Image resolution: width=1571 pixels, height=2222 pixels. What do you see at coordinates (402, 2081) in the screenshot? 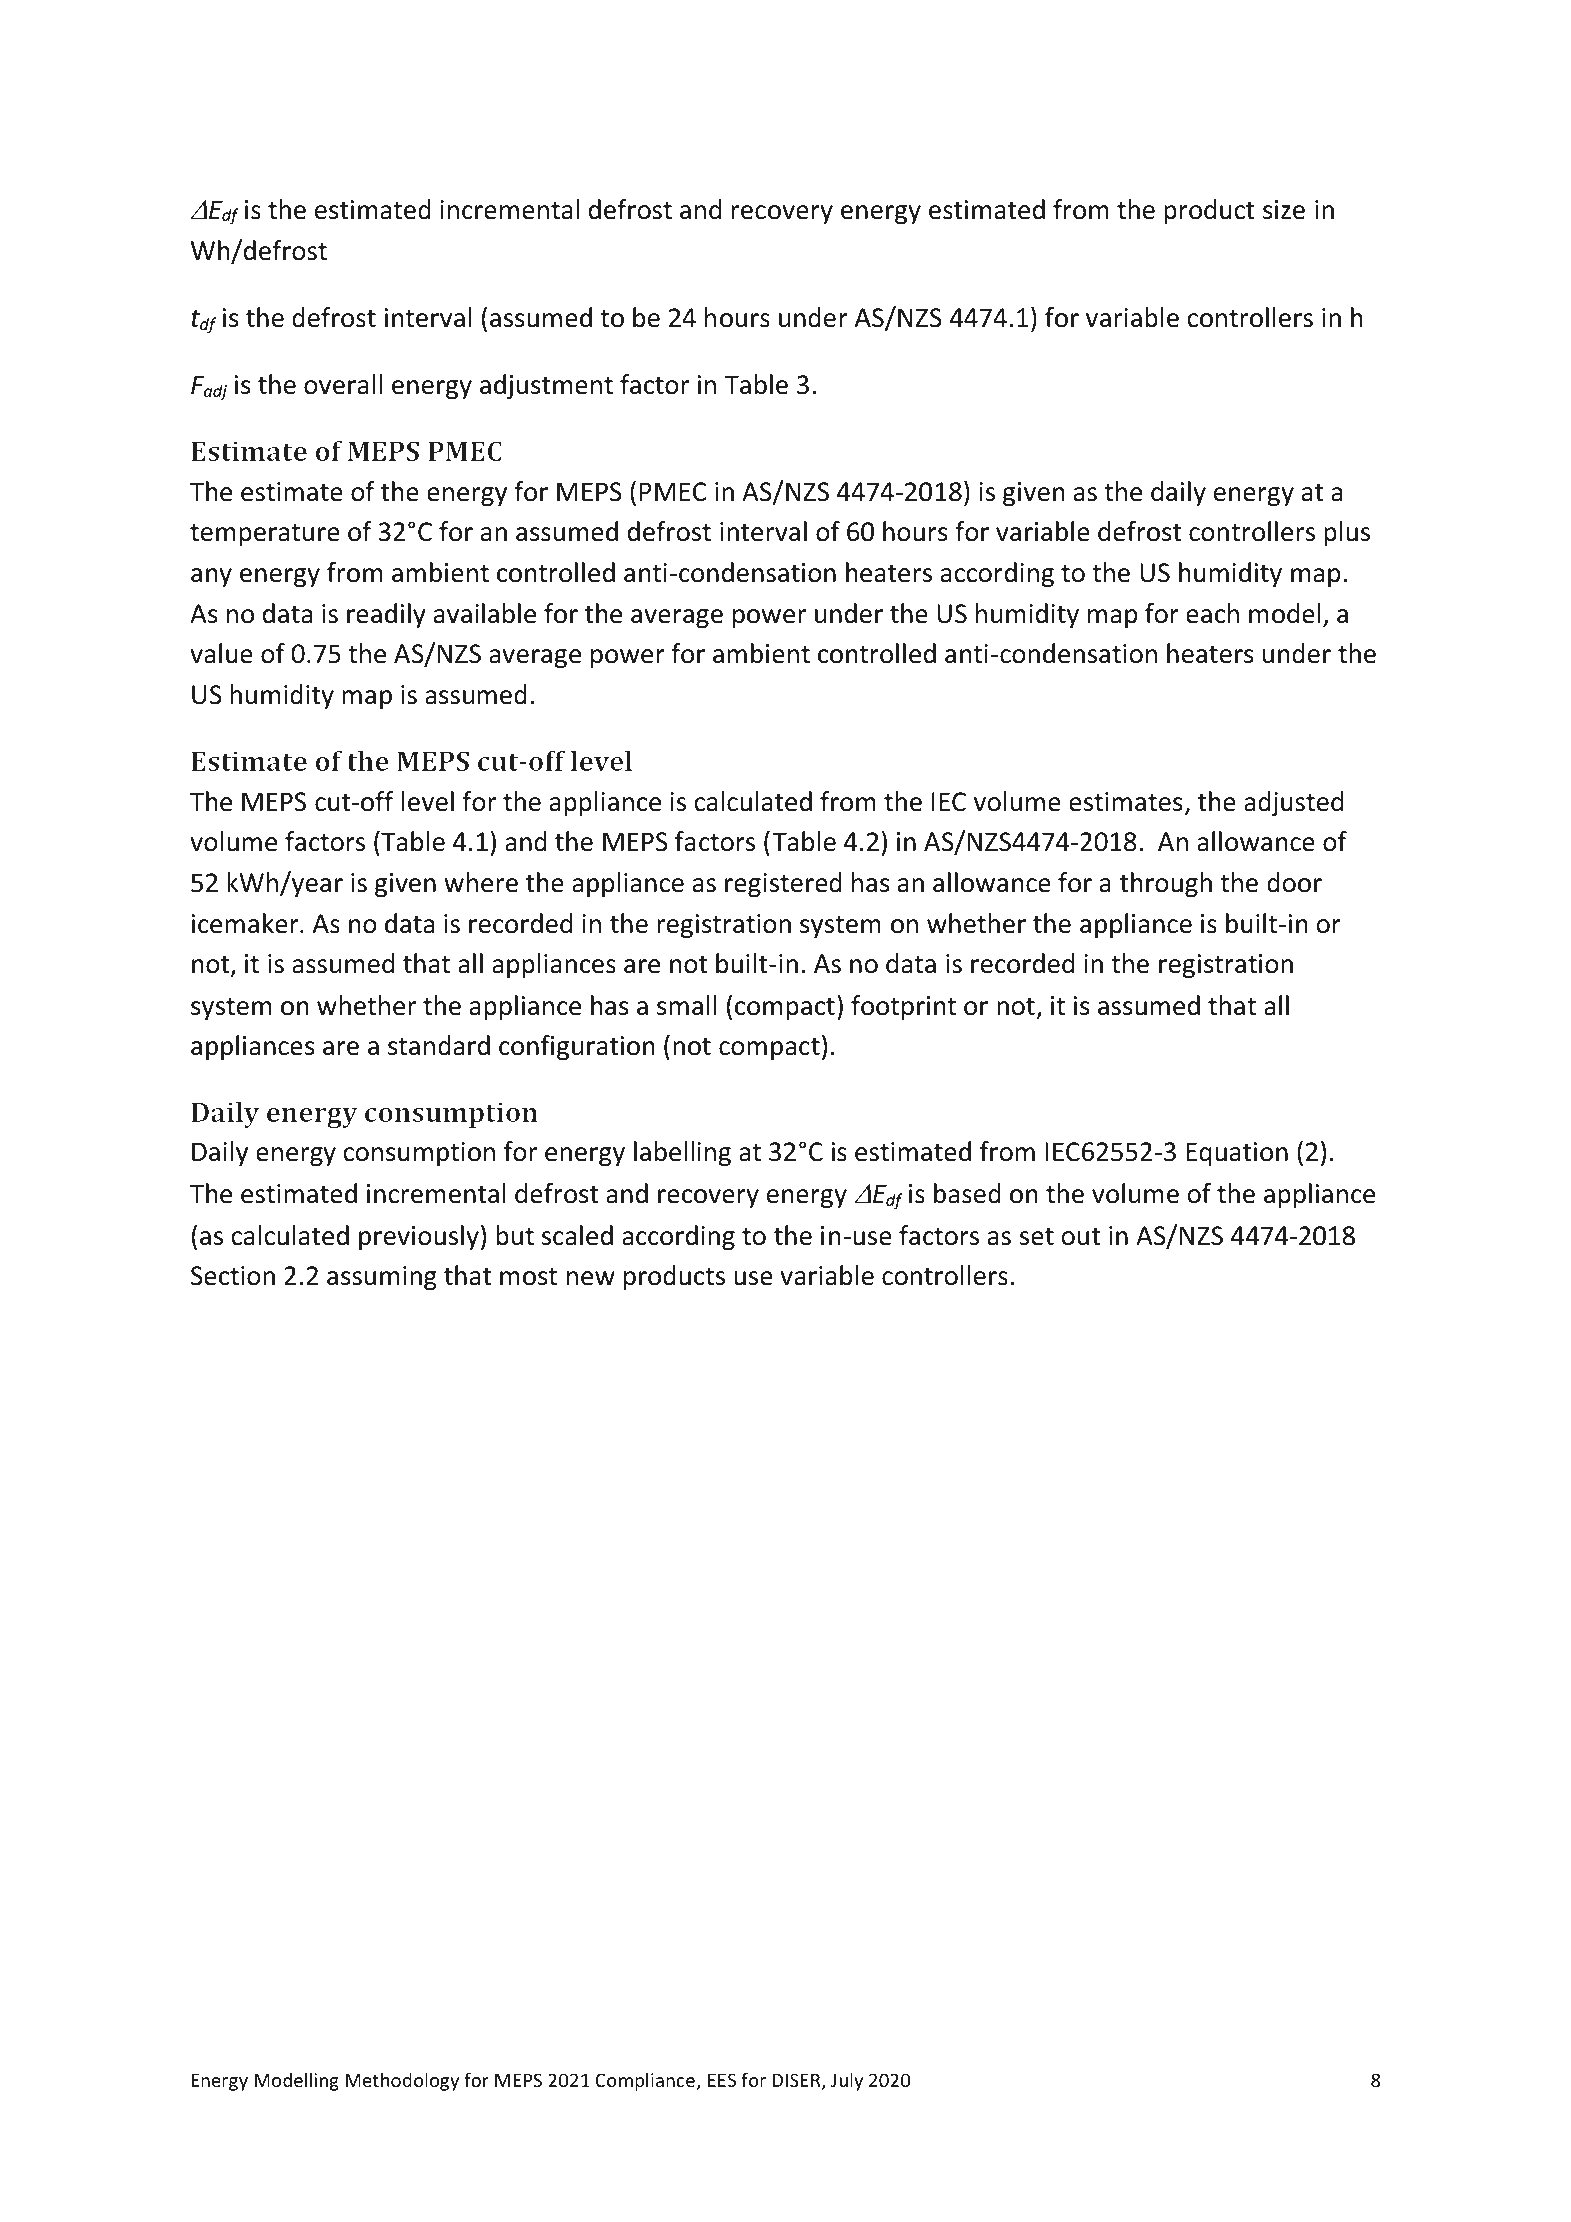
I see `Methodology` at bounding box center [402, 2081].
